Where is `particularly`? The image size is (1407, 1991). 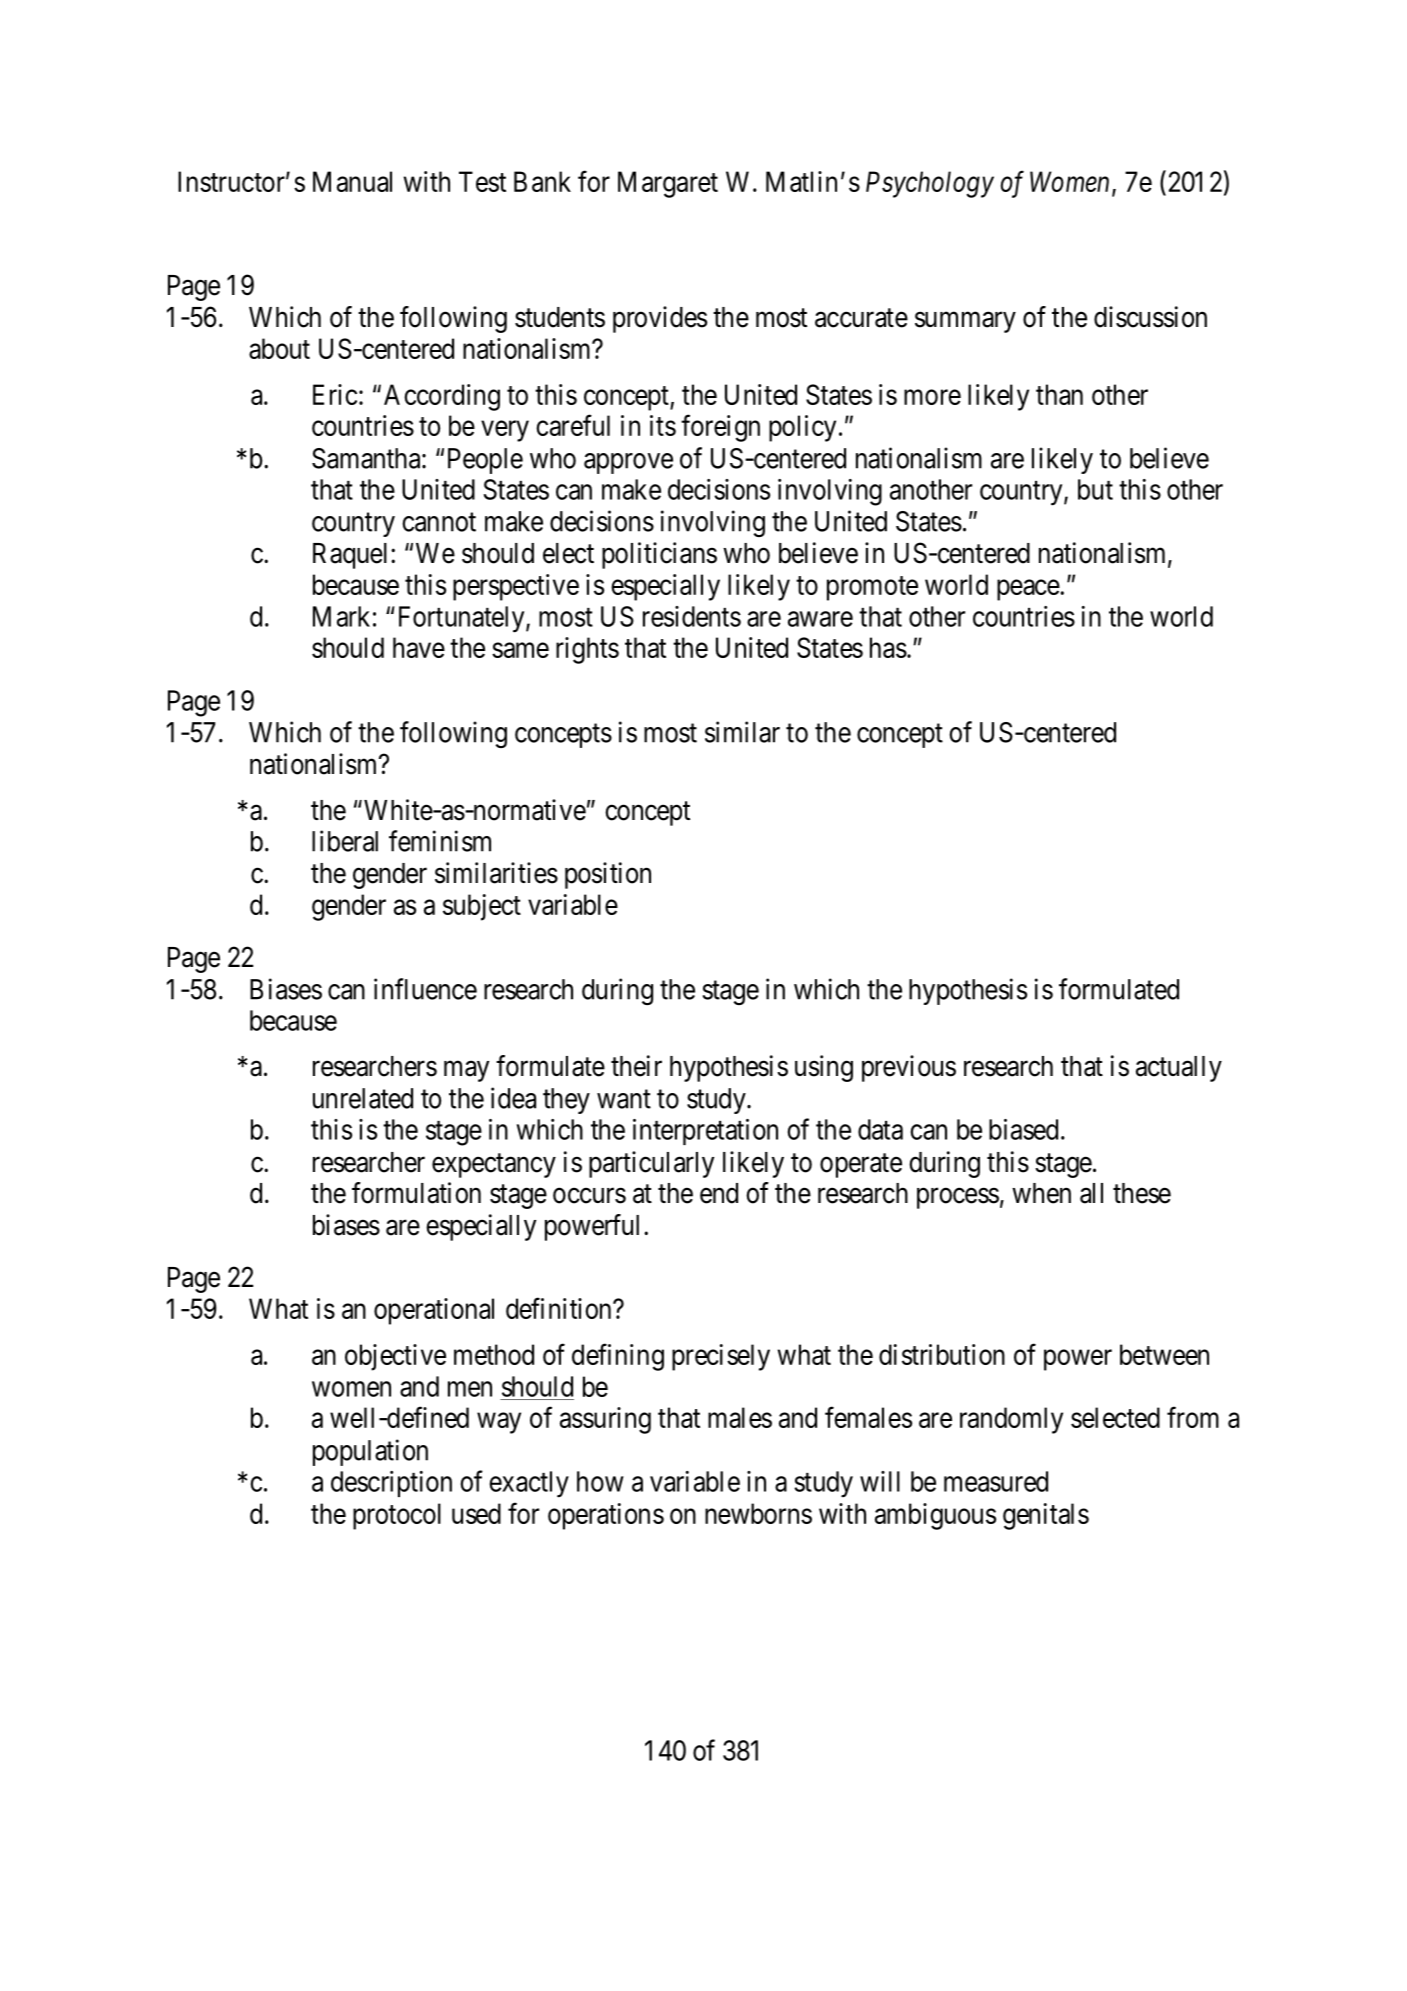 particularly is located at coordinates (651, 1164).
